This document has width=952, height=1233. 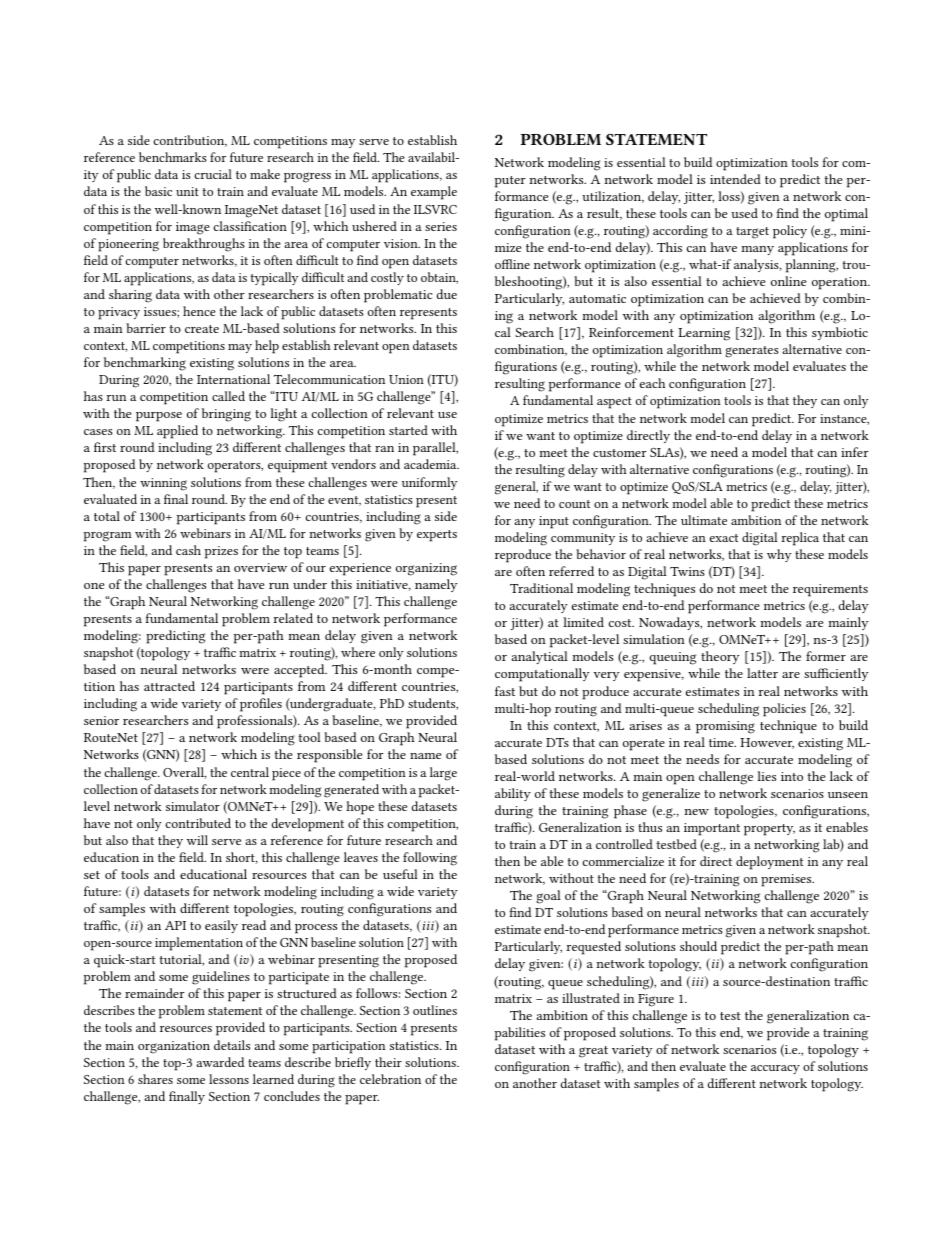 I want to click on awarded, so click(x=220, y=1062).
